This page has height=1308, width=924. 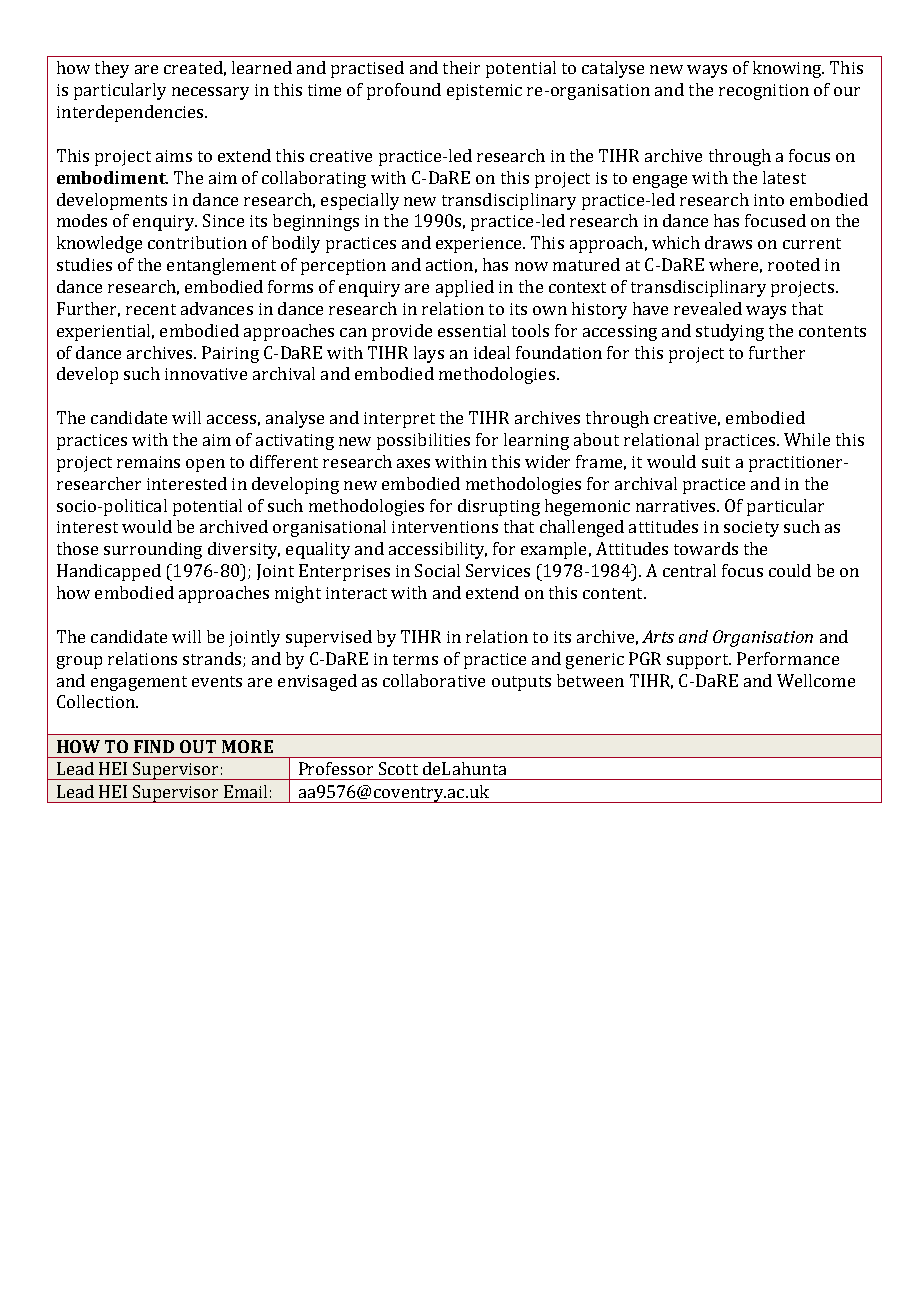 What do you see at coordinates (153, 550) in the page?
I see `surrounding` at bounding box center [153, 550].
